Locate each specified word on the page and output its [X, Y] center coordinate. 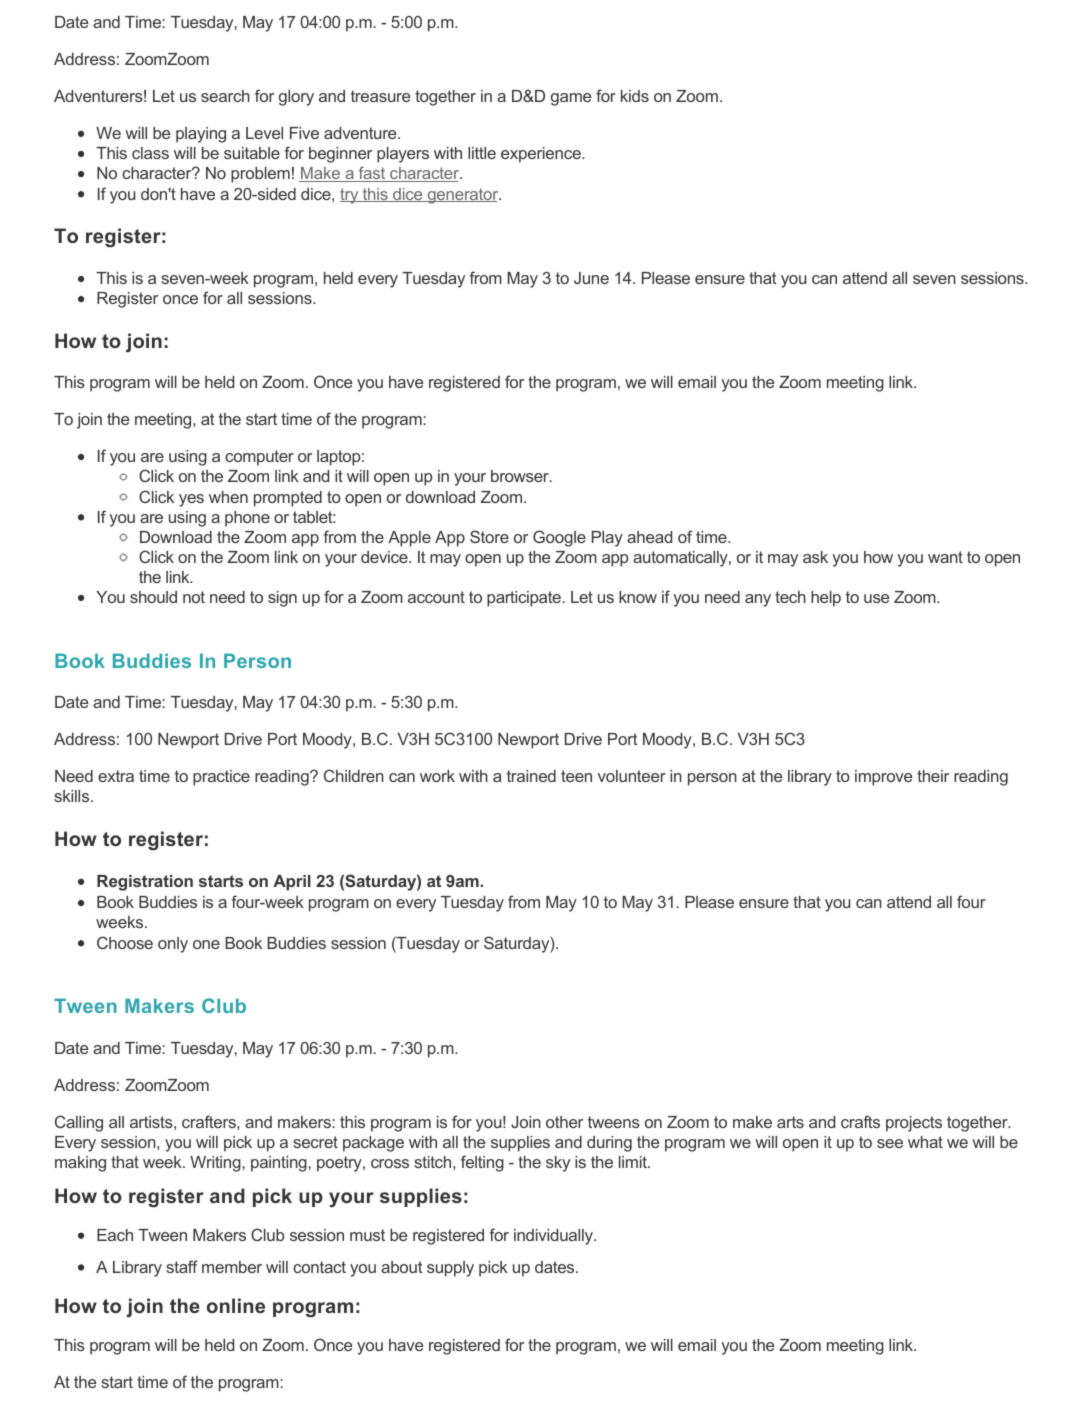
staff [182, 1266]
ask [815, 557]
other [564, 1122]
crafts [860, 1121]
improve [883, 778]
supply [450, 1269]
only [173, 945]
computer [259, 458]
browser [521, 476]
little [482, 153]
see [890, 1143]
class [150, 153]
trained [531, 776]
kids [635, 96]
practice [221, 778]
